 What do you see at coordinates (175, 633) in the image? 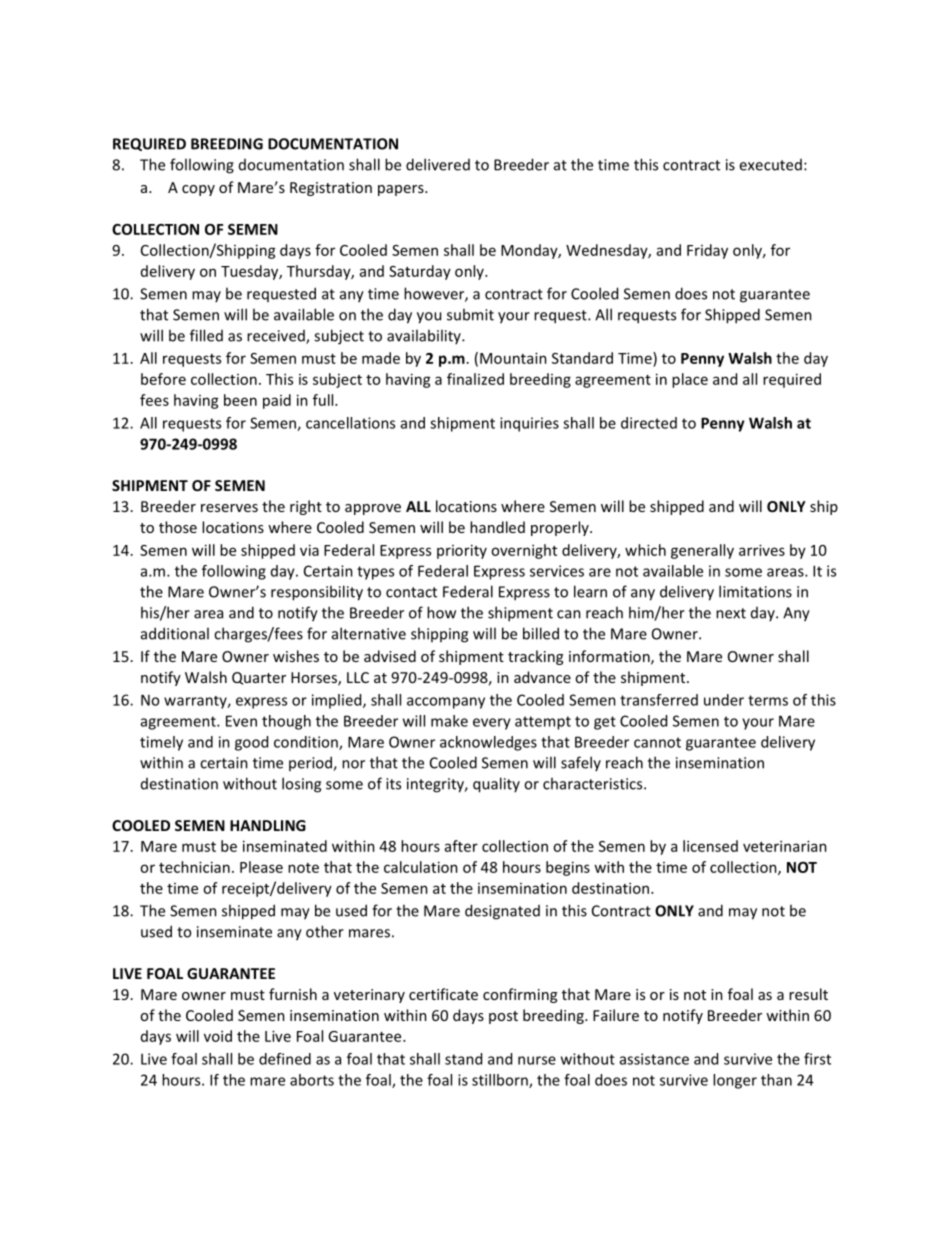
I see `additional` at bounding box center [175, 633].
